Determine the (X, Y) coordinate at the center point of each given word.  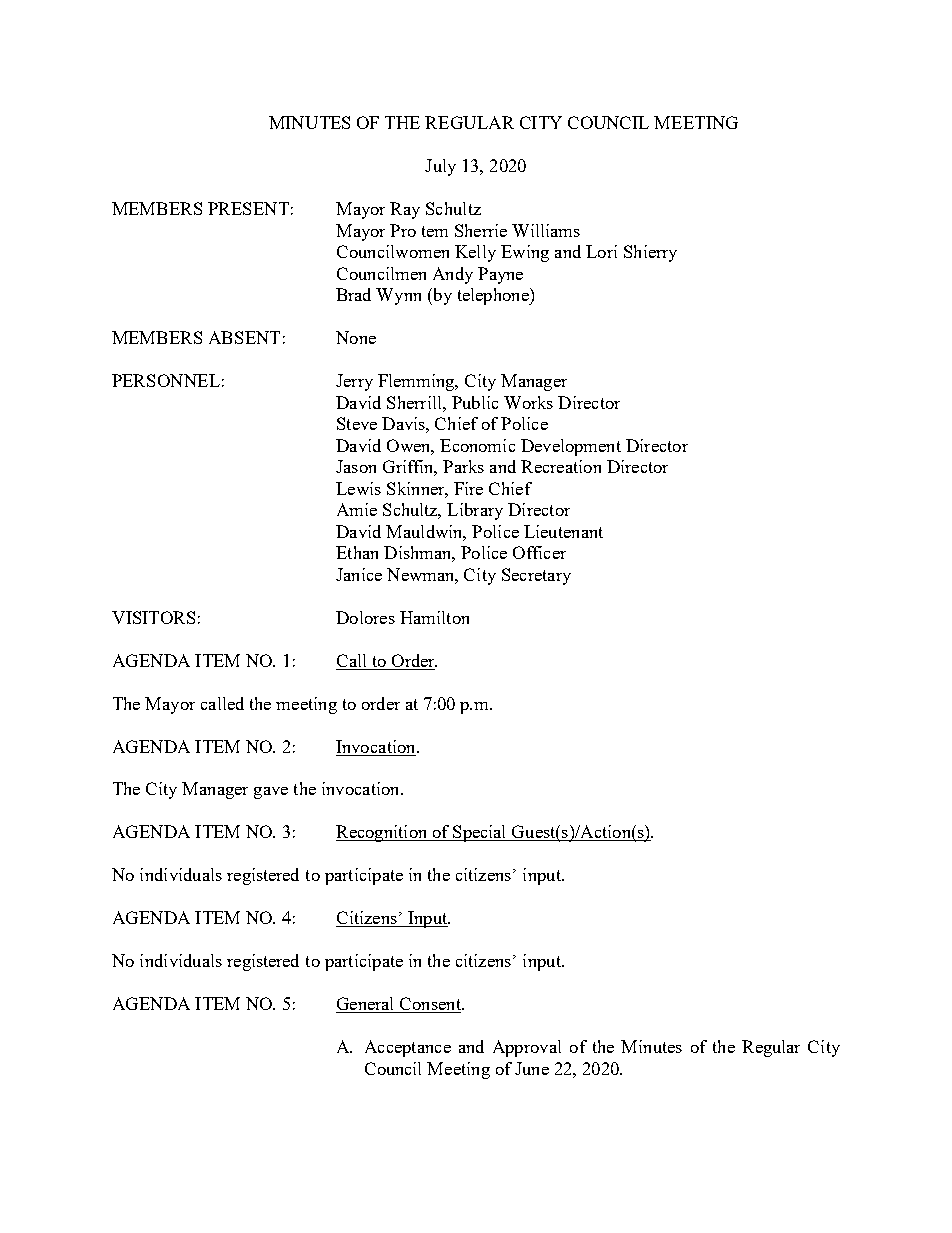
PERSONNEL (166, 380)
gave (271, 793)
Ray (405, 210)
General (366, 1005)
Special (480, 833)
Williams (546, 230)
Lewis (358, 488)
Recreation (561, 466)
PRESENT (248, 208)
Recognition (383, 833)
